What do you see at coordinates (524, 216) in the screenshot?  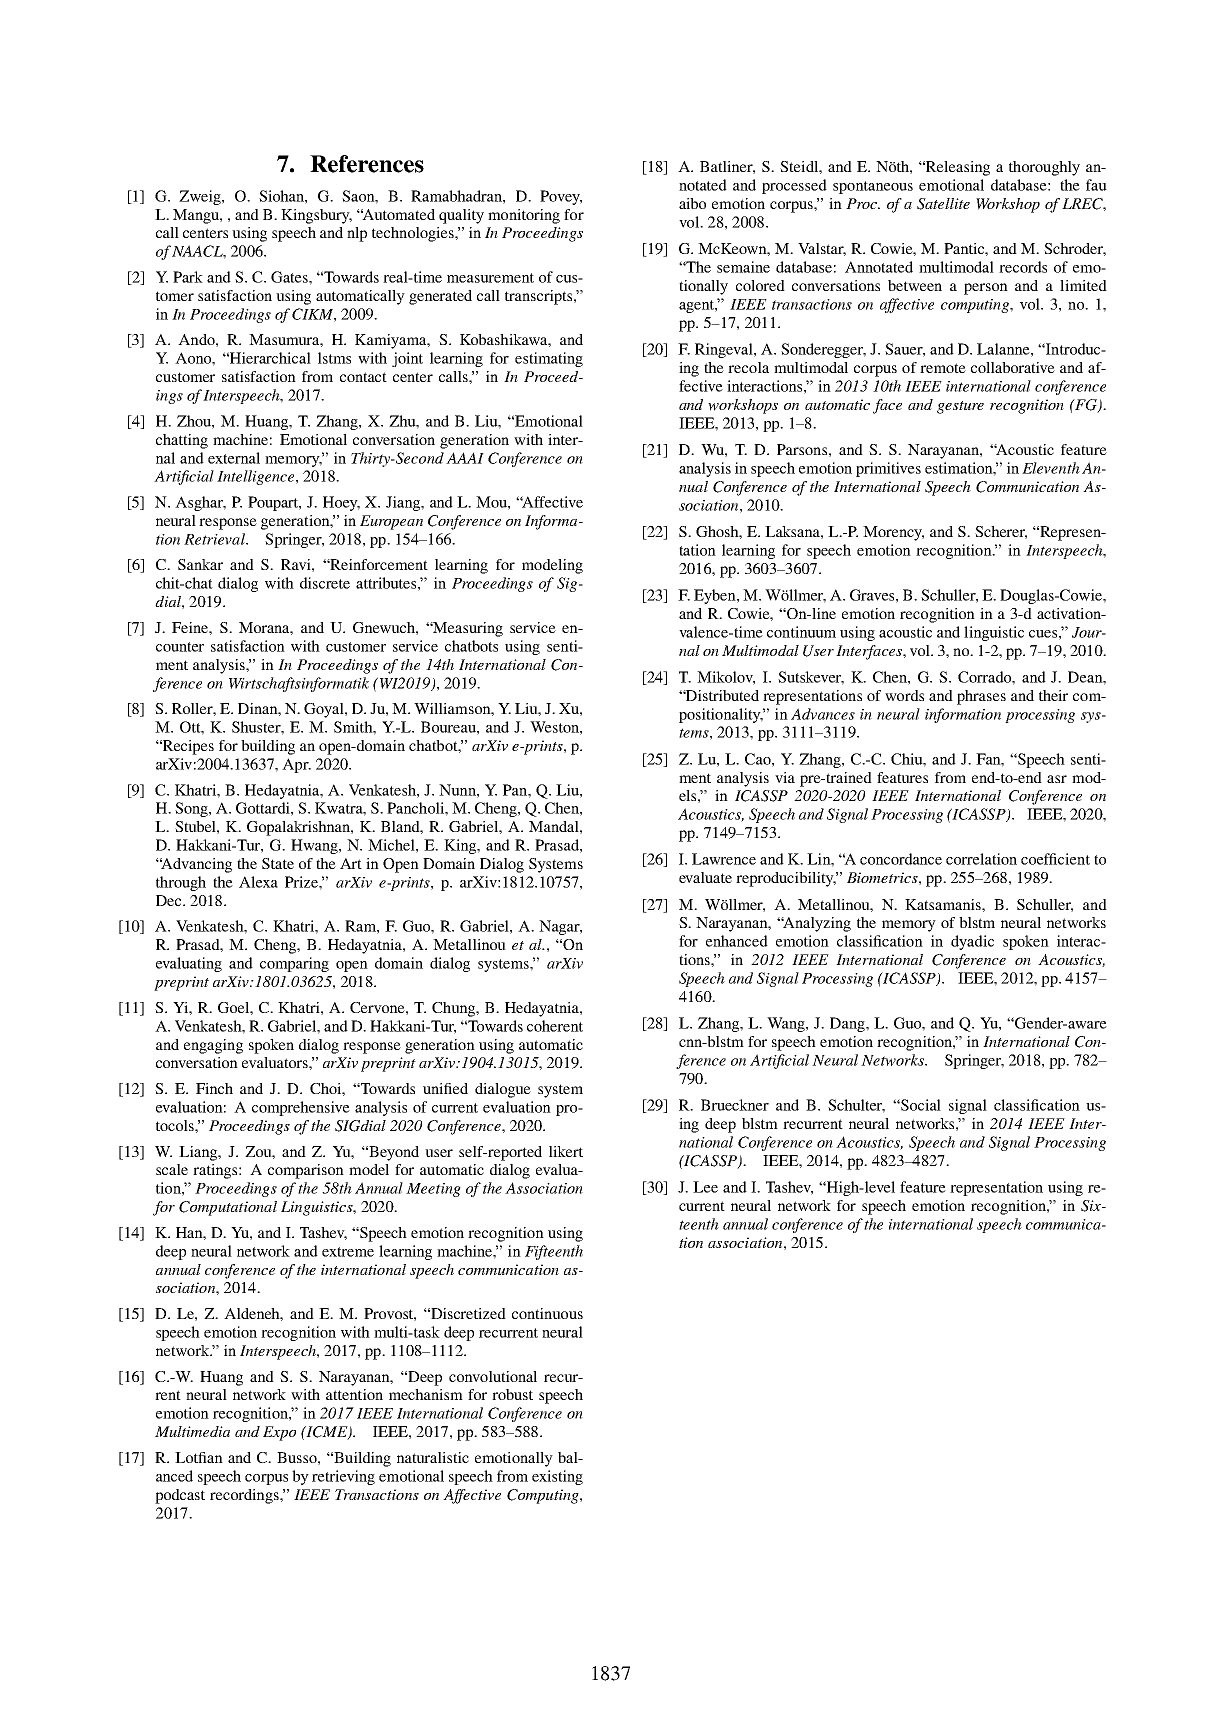 I see `monitoring` at bounding box center [524, 216].
